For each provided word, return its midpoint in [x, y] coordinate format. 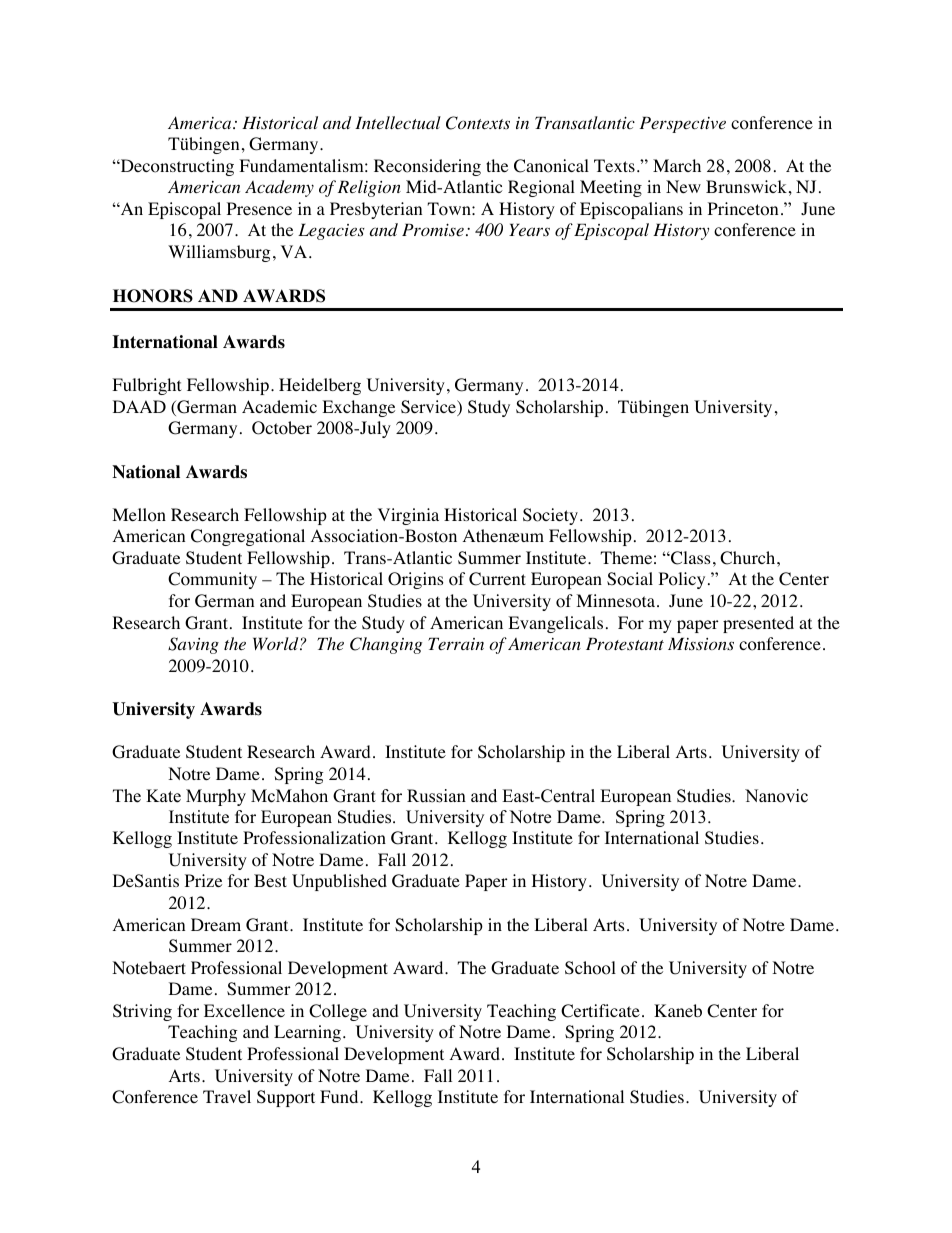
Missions [701, 644]
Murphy [216, 797]
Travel [227, 1096]
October [282, 428]
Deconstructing [176, 167]
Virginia [408, 516]
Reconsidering [427, 167]
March [677, 165]
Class [690, 558]
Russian [436, 796]
